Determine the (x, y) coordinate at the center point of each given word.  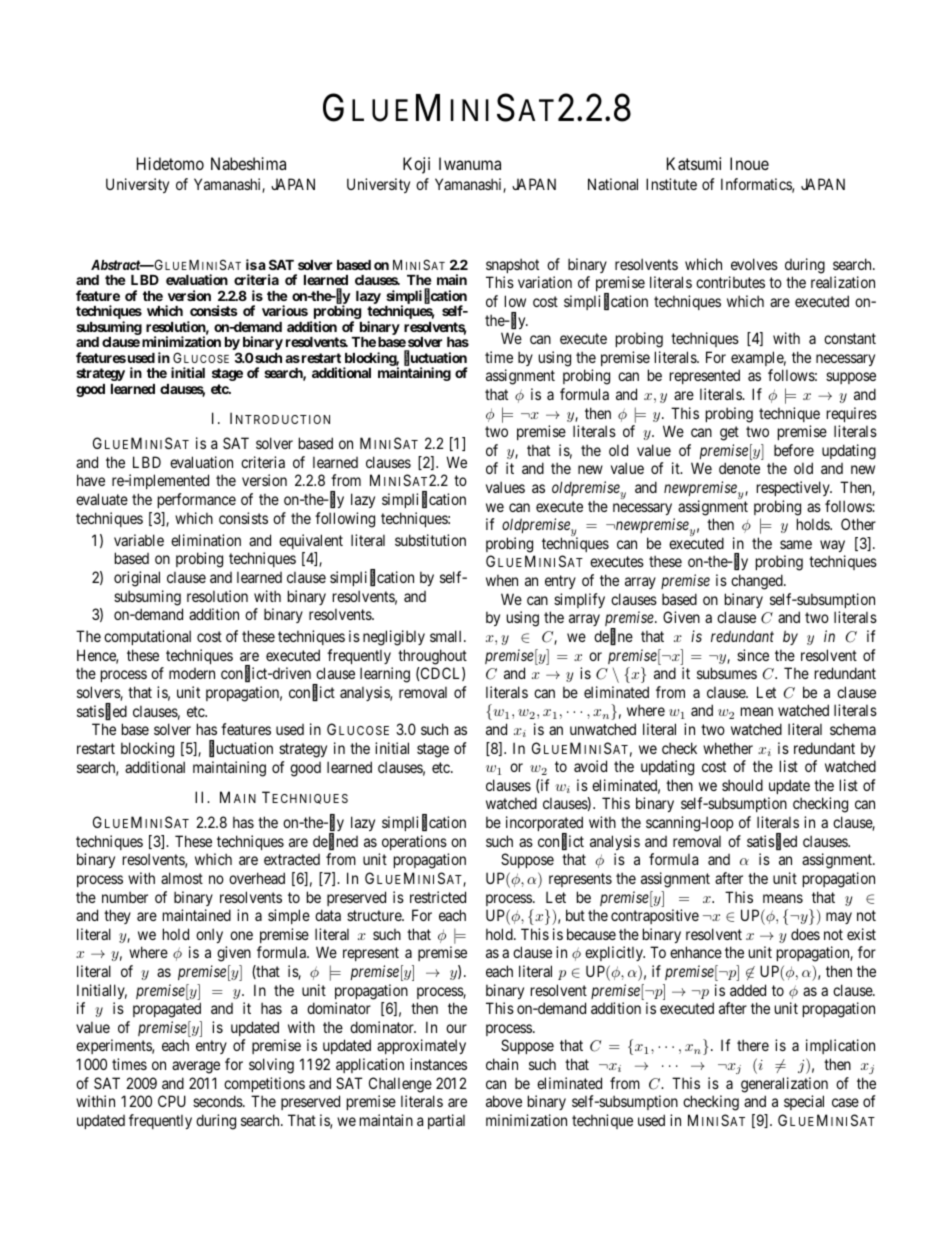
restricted (438, 897)
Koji (416, 165)
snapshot (512, 265)
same (796, 544)
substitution (430, 540)
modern (192, 673)
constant (850, 338)
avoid (590, 766)
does (805, 934)
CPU (172, 1101)
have (91, 480)
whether (728, 748)
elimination (206, 540)
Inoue (749, 163)
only (209, 935)
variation (545, 282)
